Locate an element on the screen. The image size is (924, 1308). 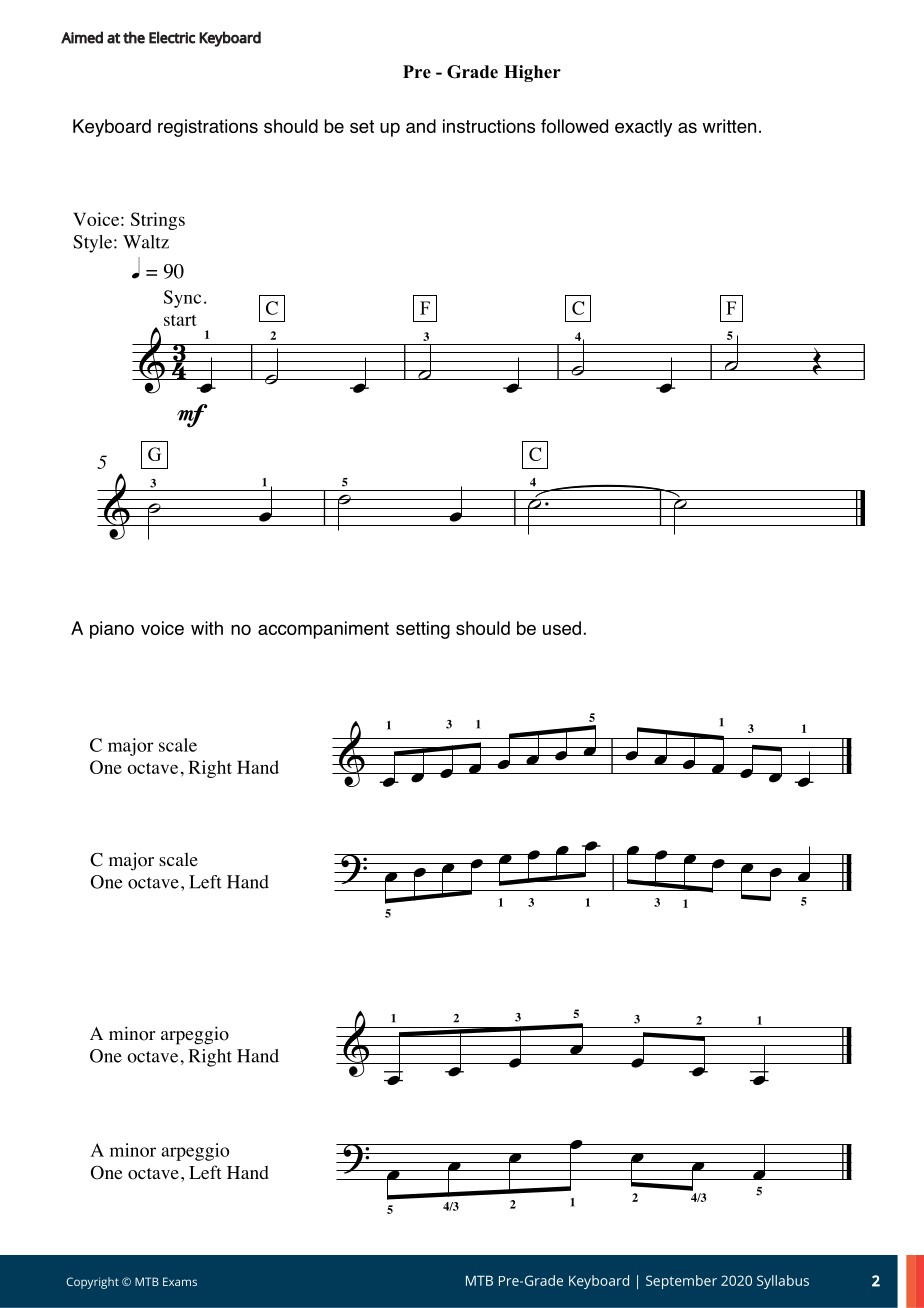
September is located at coordinates (681, 1282).
